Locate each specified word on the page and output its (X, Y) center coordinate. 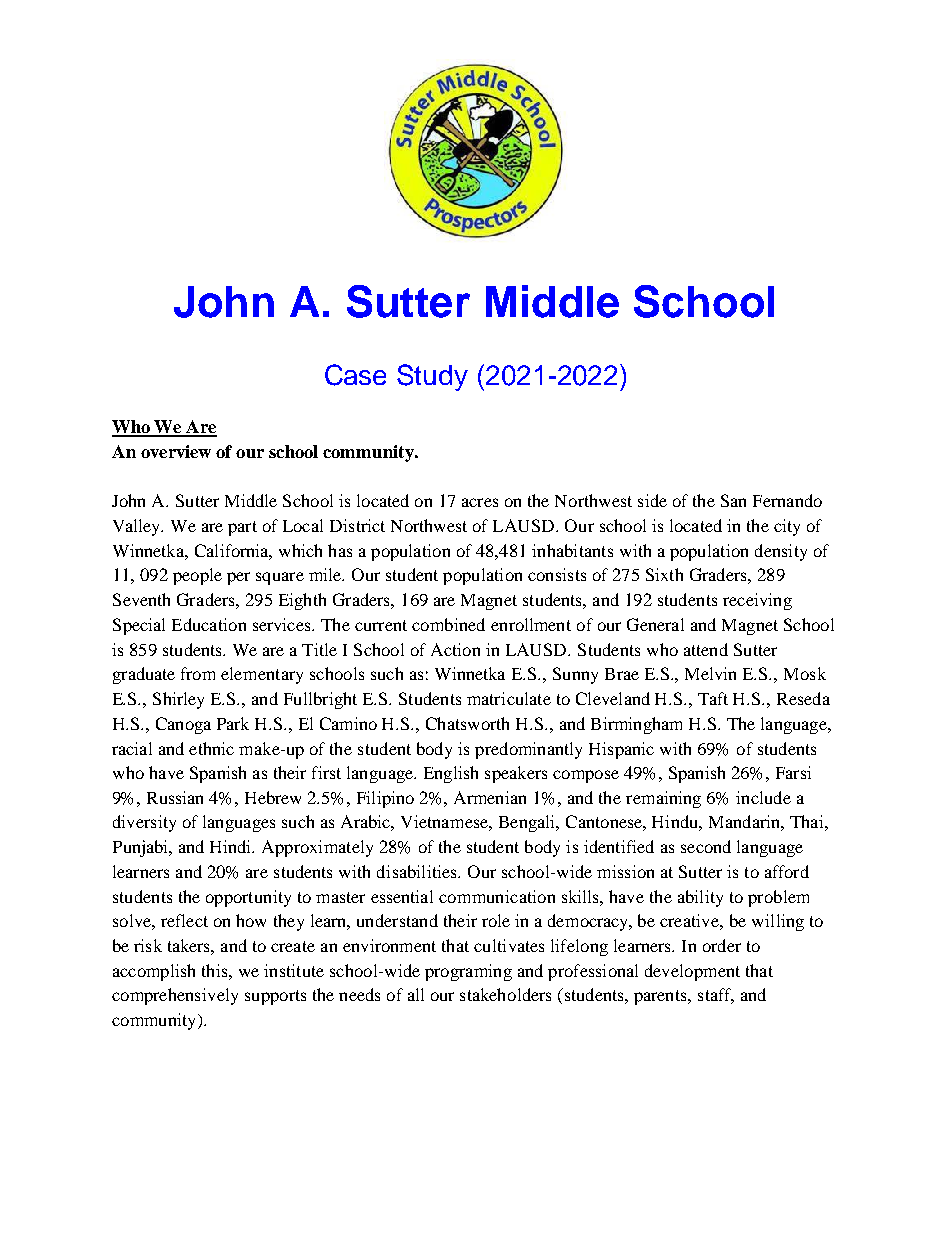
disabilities (418, 871)
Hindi (232, 846)
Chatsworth (467, 723)
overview (176, 451)
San (733, 500)
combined (448, 624)
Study (432, 377)
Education (209, 624)
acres (480, 502)
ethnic (211, 748)
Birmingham (636, 725)
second (706, 846)
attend (706, 649)
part (242, 528)
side (652, 500)
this (216, 970)
